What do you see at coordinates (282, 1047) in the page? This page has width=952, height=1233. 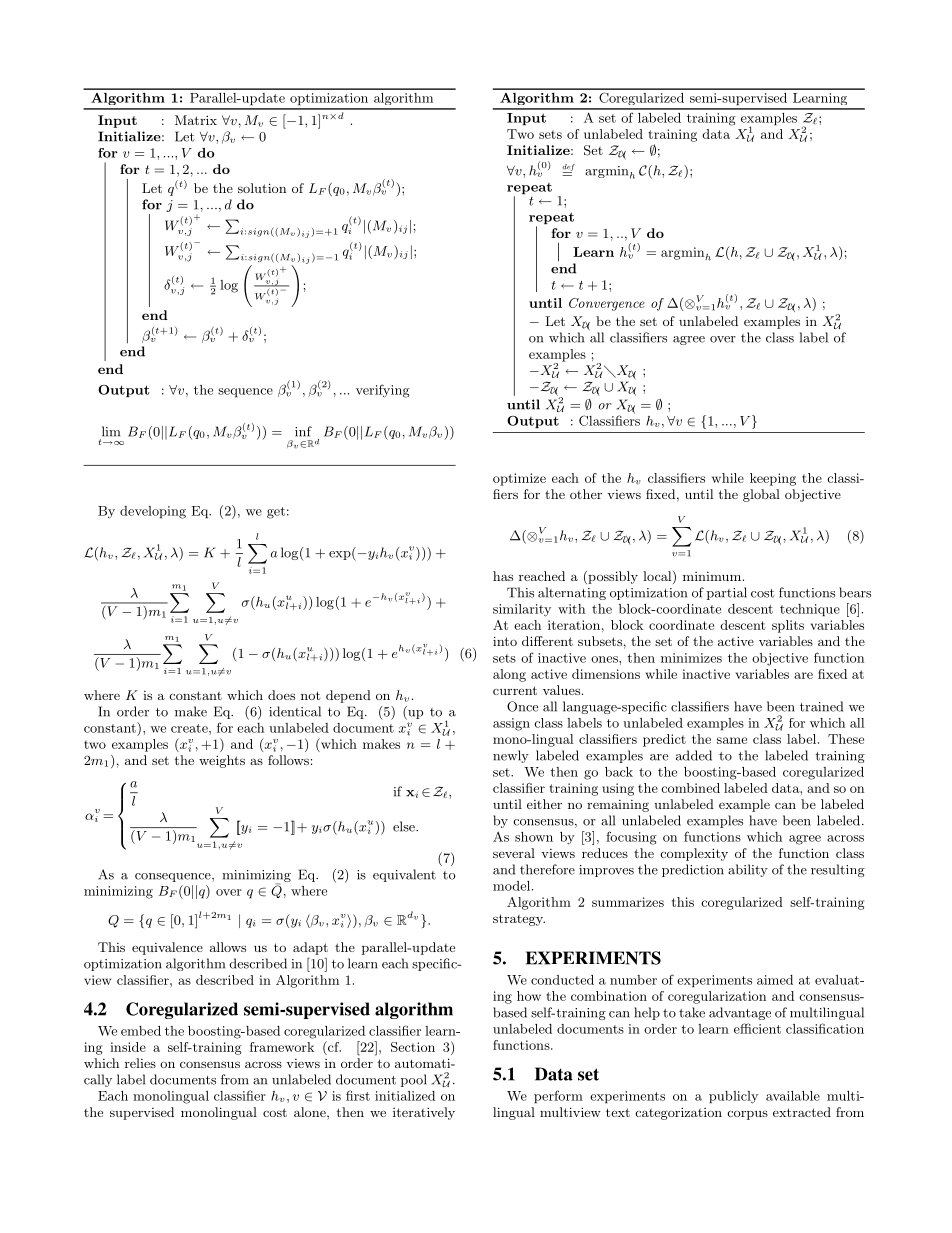 I see `framework` at bounding box center [282, 1047].
